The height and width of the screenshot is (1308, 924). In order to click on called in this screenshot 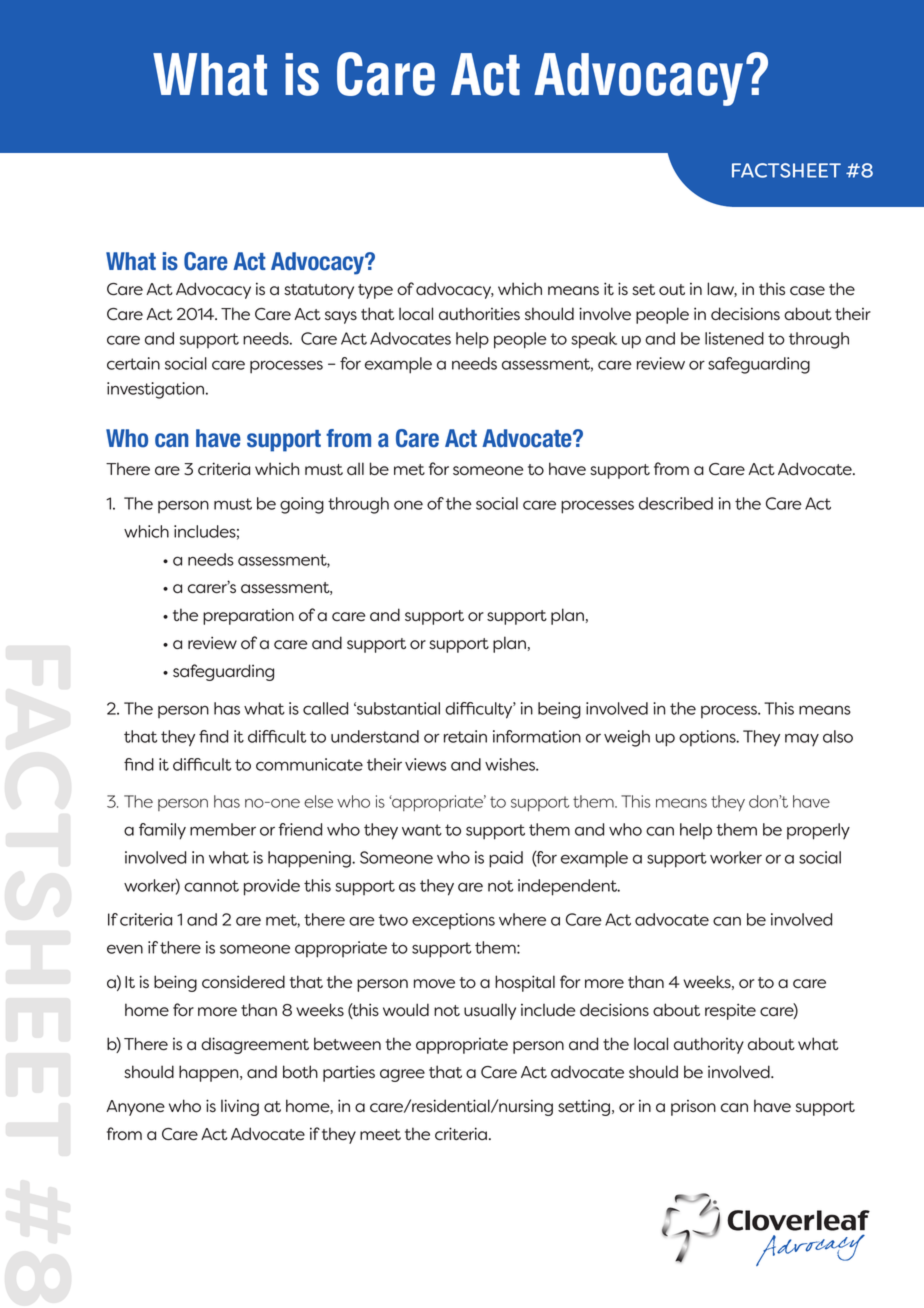, I will do `click(325, 708)`.
